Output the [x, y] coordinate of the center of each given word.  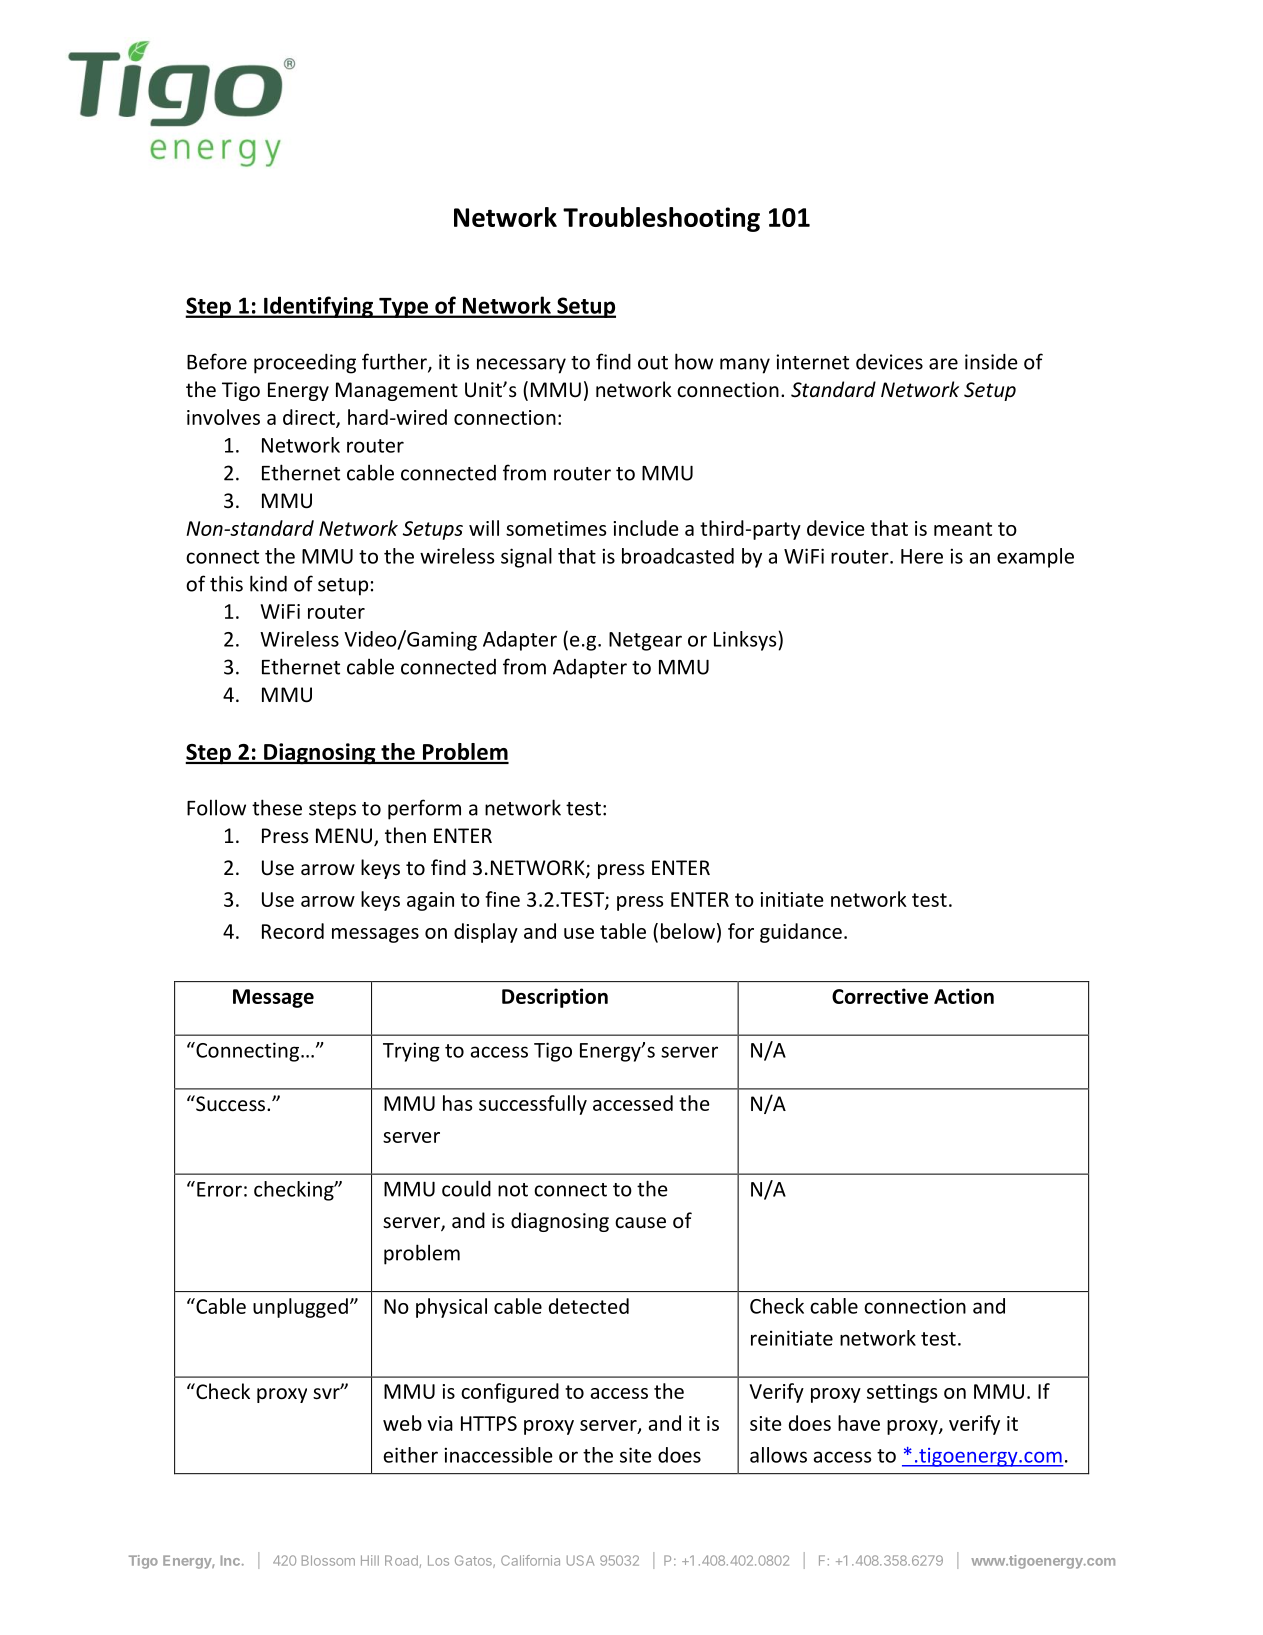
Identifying [319, 307]
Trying [411, 1052]
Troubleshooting [661, 219]
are [943, 364]
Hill [370, 1560]
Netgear [645, 641]
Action [964, 996]
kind [268, 583]
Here [922, 556]
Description [555, 998]
